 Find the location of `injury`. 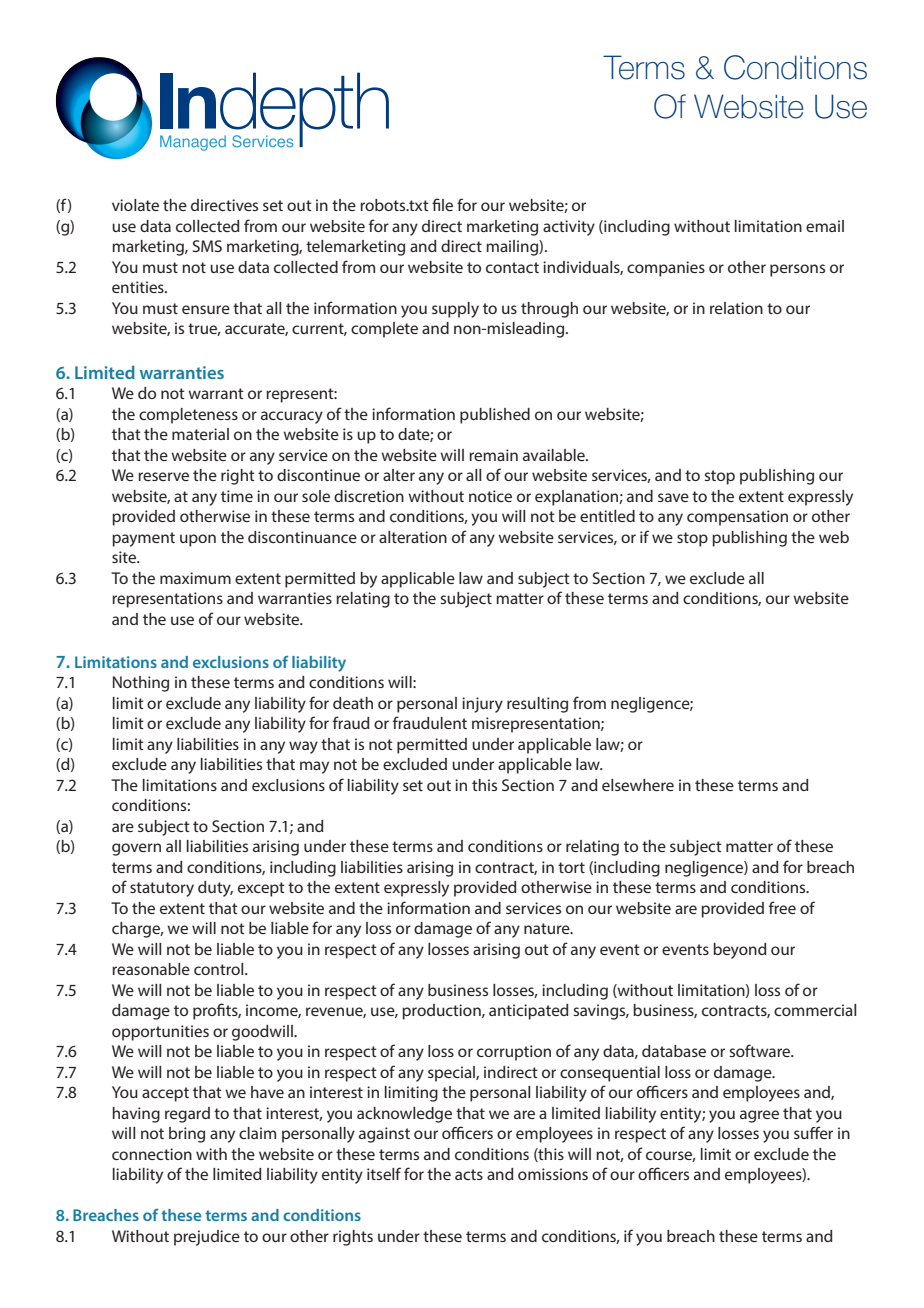

injury is located at coordinates (482, 705).
